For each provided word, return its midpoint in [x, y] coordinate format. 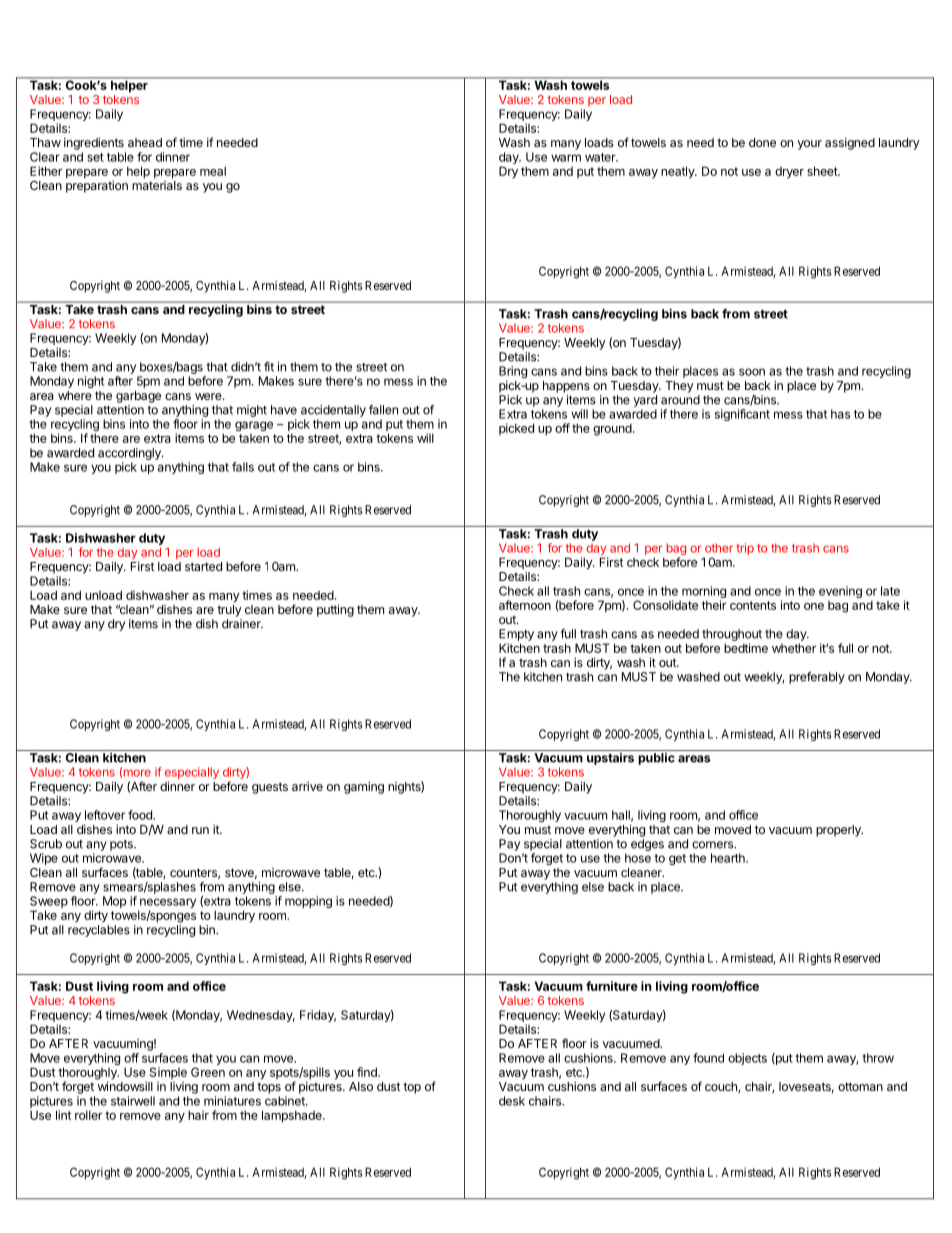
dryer [789, 173]
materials [157, 185]
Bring [513, 372]
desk [512, 1101]
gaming [364, 787]
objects [747, 1059]
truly [229, 611]
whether [794, 648]
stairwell [133, 1101]
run [200, 830]
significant [742, 415]
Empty [516, 635]
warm [566, 158]
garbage [138, 397]
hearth [729, 858]
